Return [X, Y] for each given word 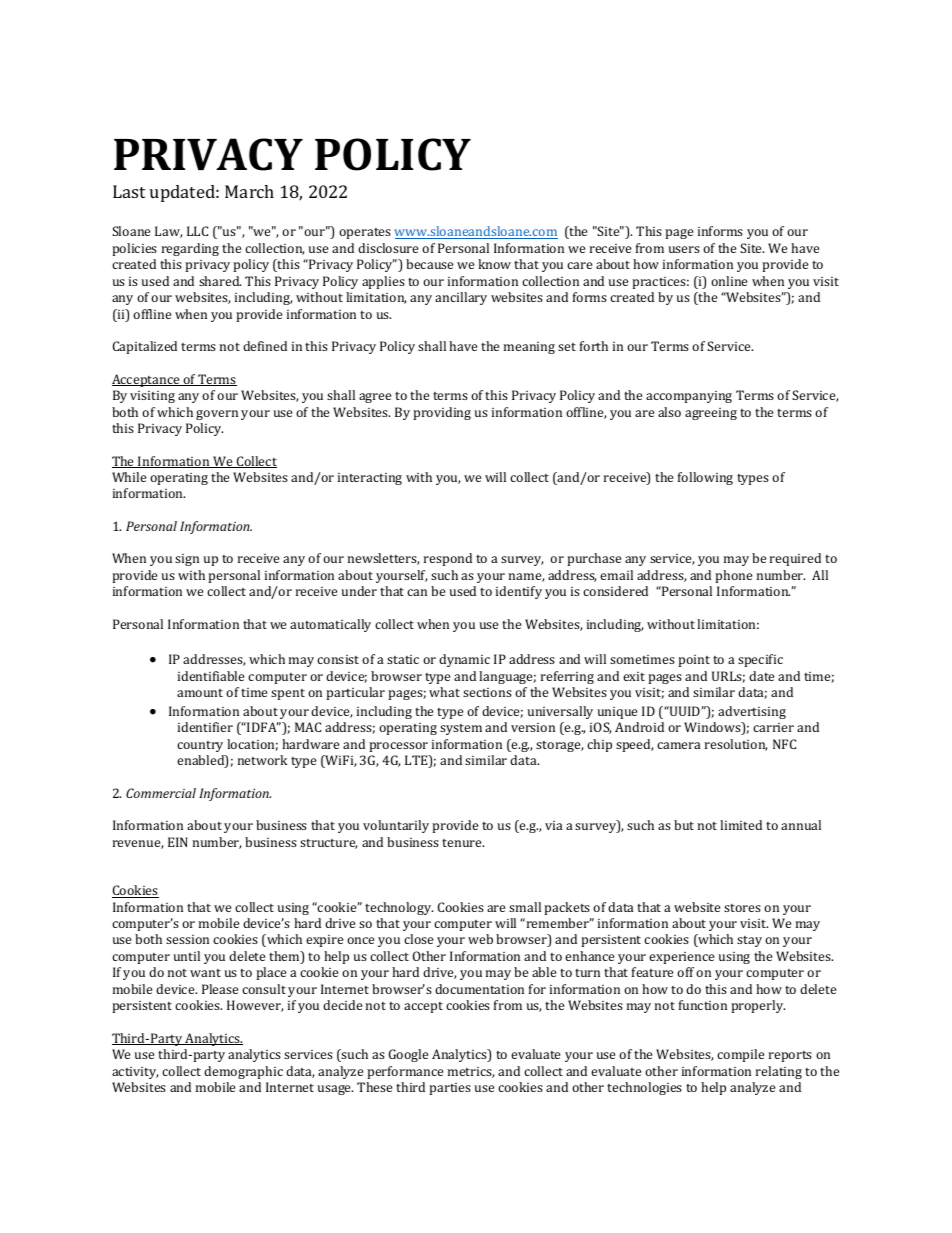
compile [740, 1055]
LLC [197, 231]
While [129, 477]
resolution [736, 745]
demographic [243, 1072]
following [705, 478]
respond [448, 559]
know [494, 264]
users [684, 249]
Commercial [161, 793]
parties [450, 1089]
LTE [417, 761]
